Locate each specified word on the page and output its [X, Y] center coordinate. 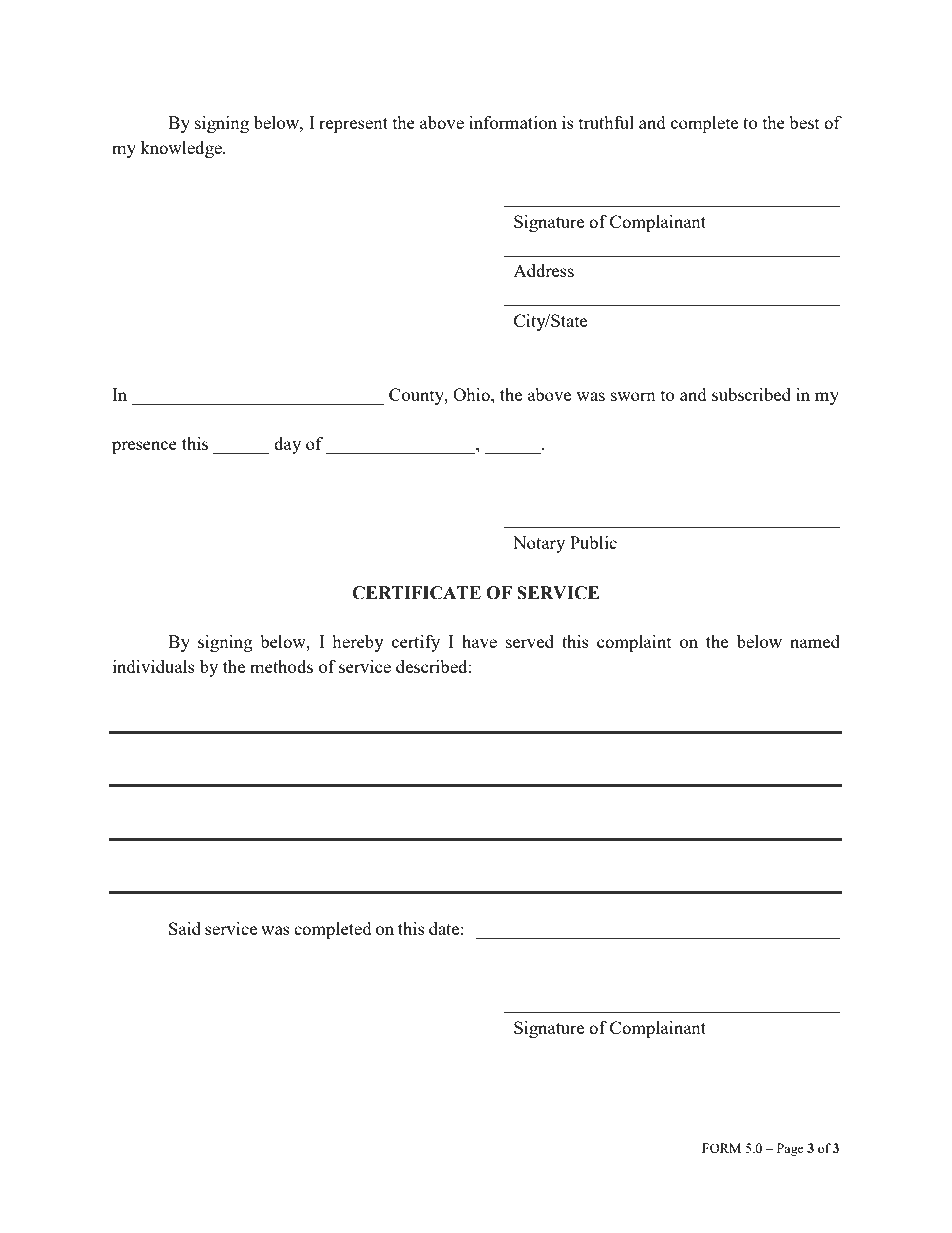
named [815, 641]
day [287, 445]
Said [185, 928]
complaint [634, 643]
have [479, 641]
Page [790, 1149]
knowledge [182, 149]
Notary [539, 544]
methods [281, 666]
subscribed [751, 394]
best [804, 122]
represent [353, 125]
